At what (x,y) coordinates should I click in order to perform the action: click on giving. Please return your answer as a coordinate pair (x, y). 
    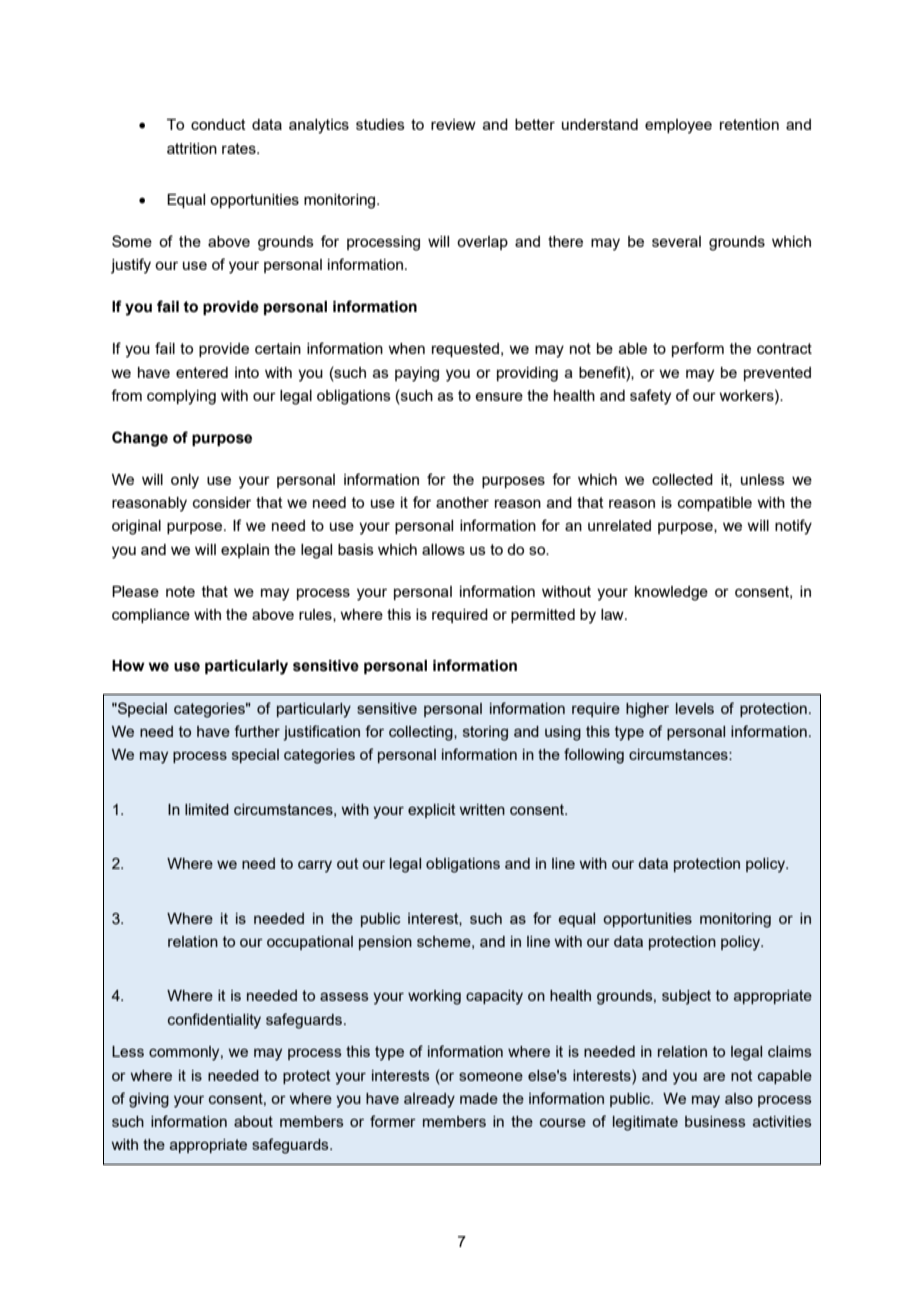
    Looking at the image, I should click on (149, 1100).
